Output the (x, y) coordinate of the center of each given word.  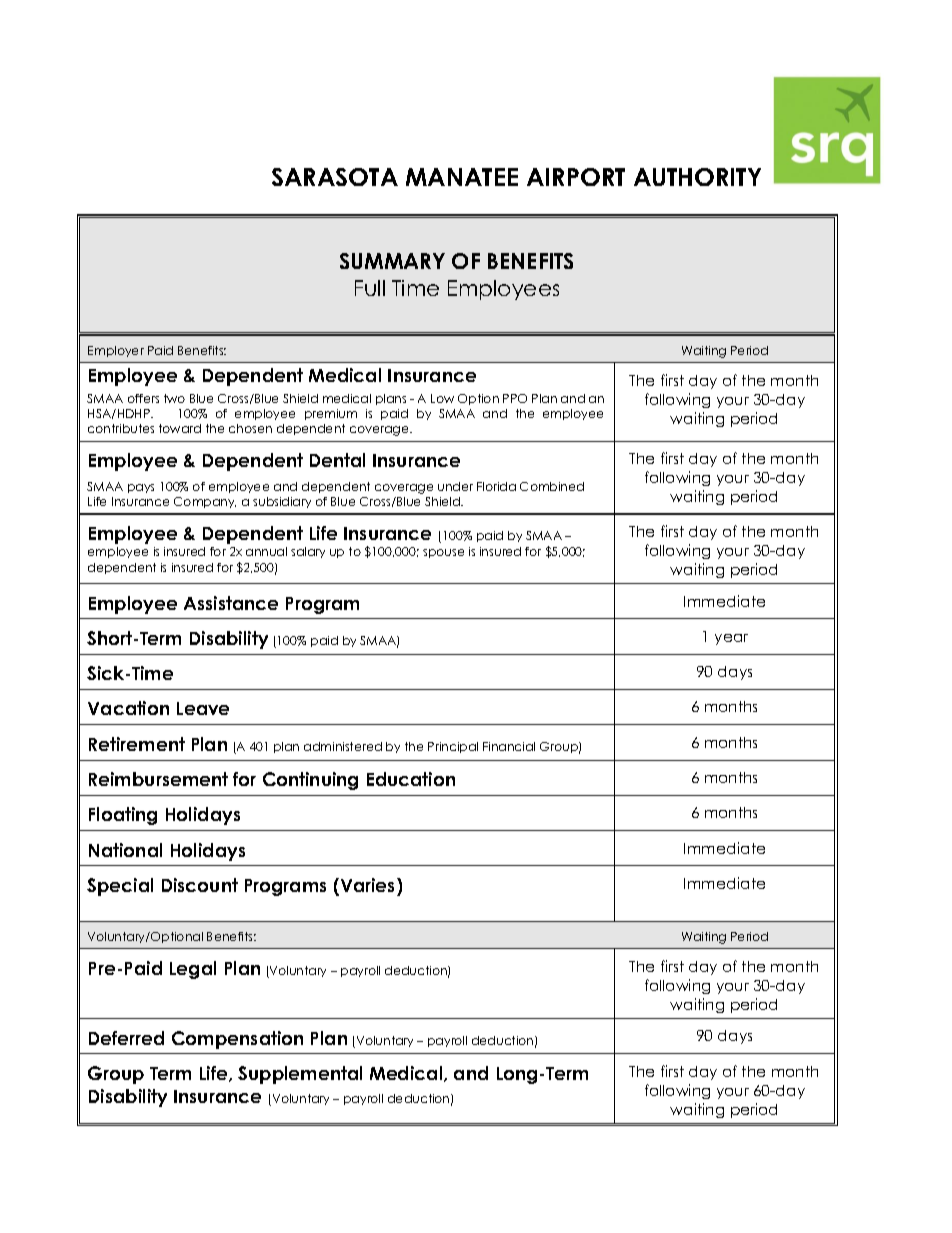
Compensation (237, 1040)
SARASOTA (335, 177)
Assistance (231, 603)
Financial (509, 746)
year (731, 639)
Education (411, 779)
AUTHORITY (697, 177)
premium (331, 414)
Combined (552, 486)
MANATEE (462, 177)
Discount (200, 885)
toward (180, 428)
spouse (443, 553)
